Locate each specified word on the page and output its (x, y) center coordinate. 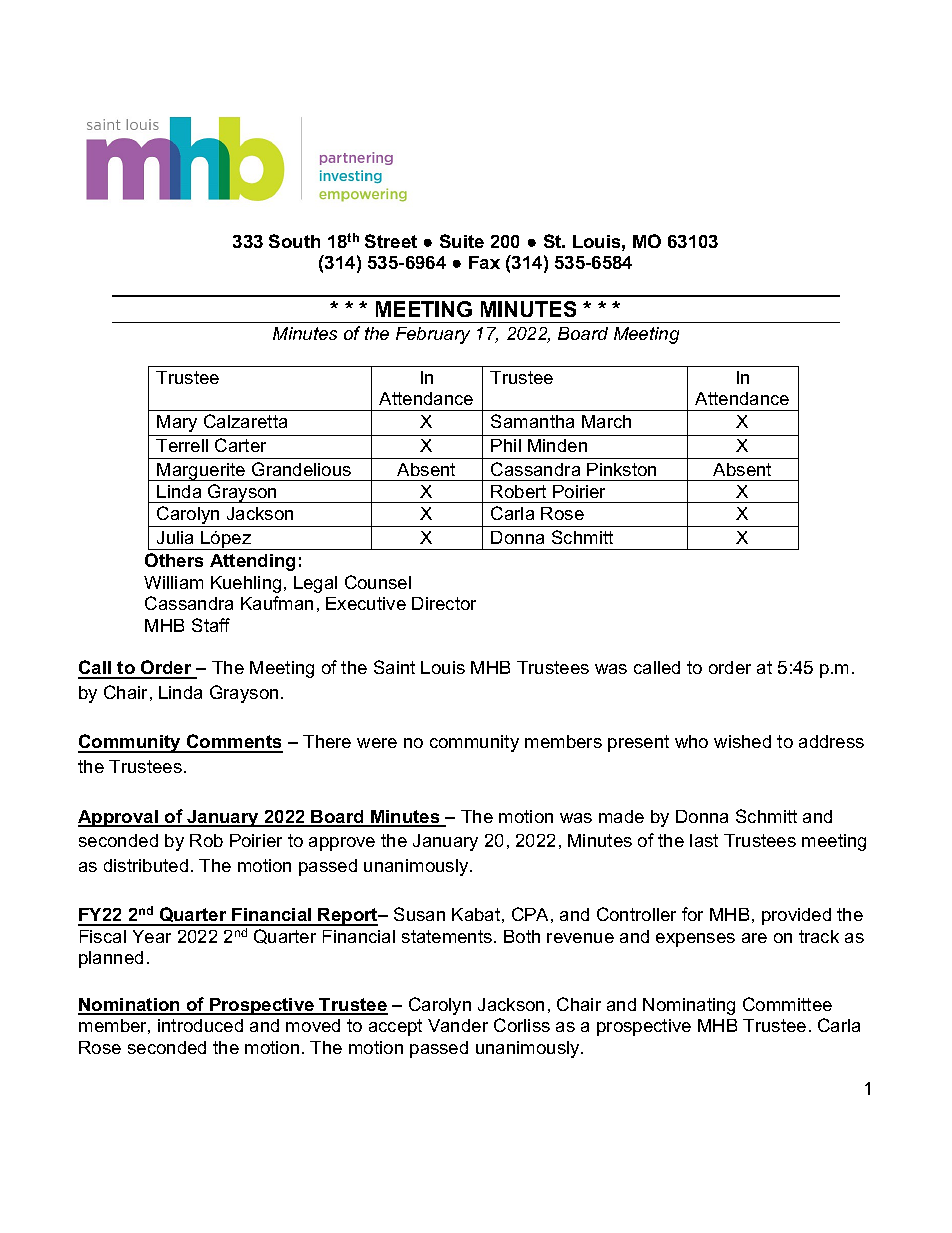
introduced (200, 1025)
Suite (462, 241)
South (294, 241)
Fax (484, 262)
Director (444, 603)
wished (742, 741)
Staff (211, 625)
